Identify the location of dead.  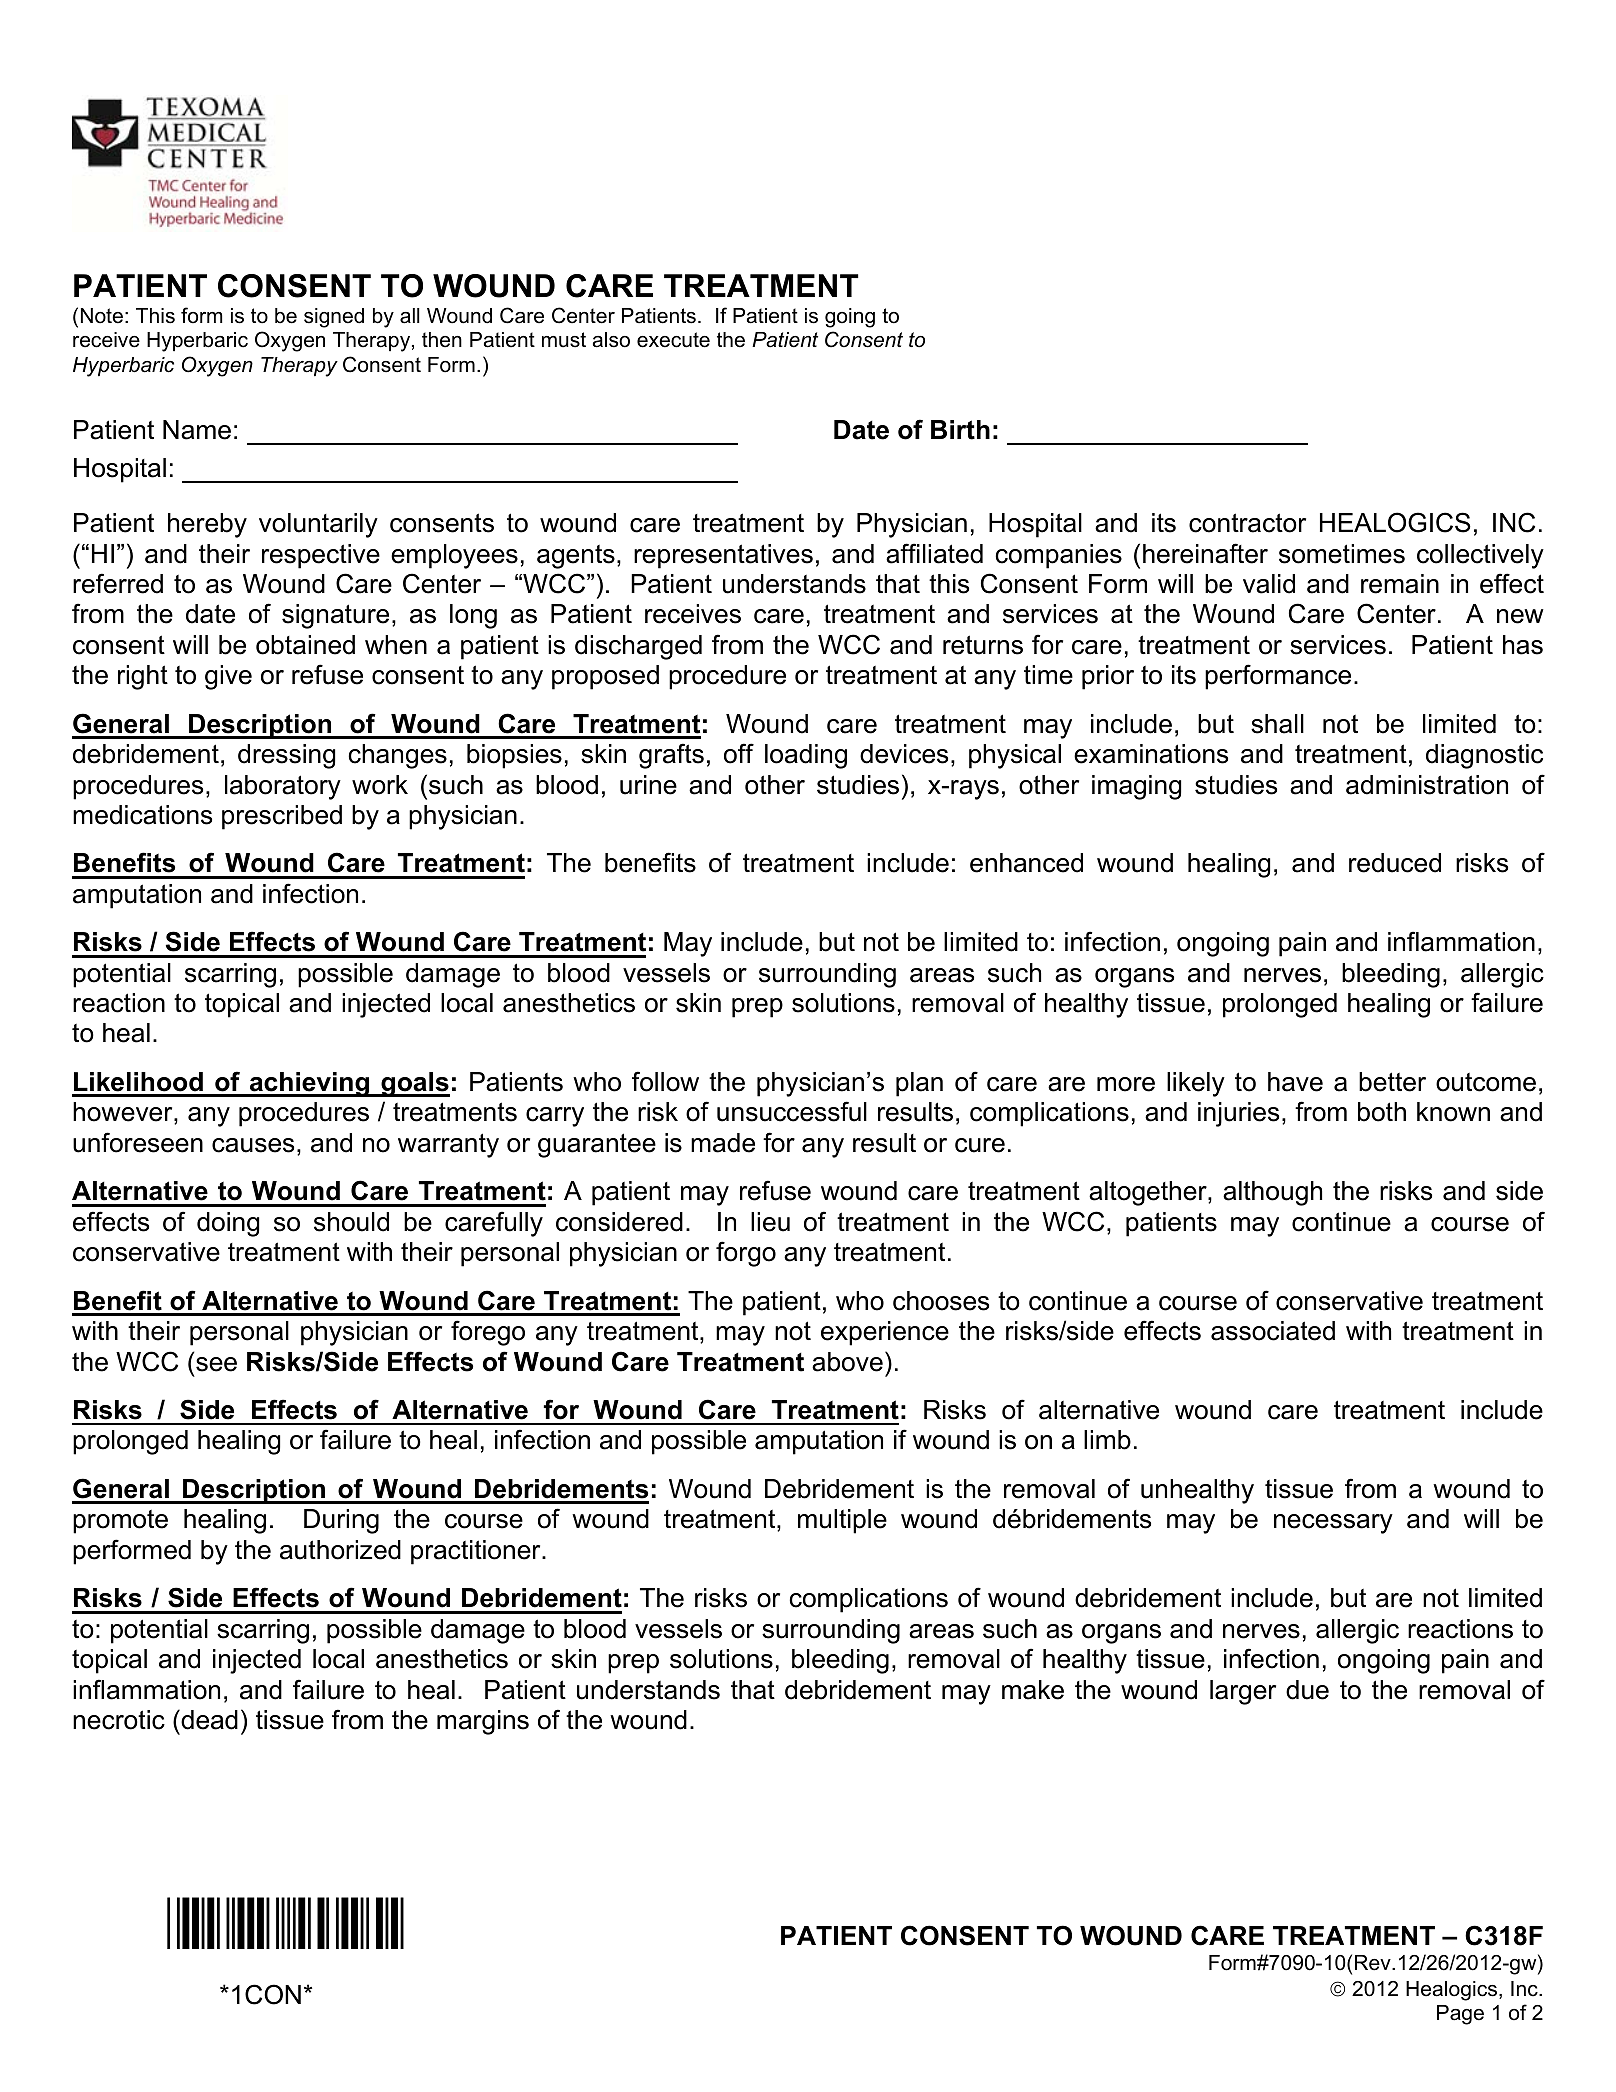
(208, 1719).
